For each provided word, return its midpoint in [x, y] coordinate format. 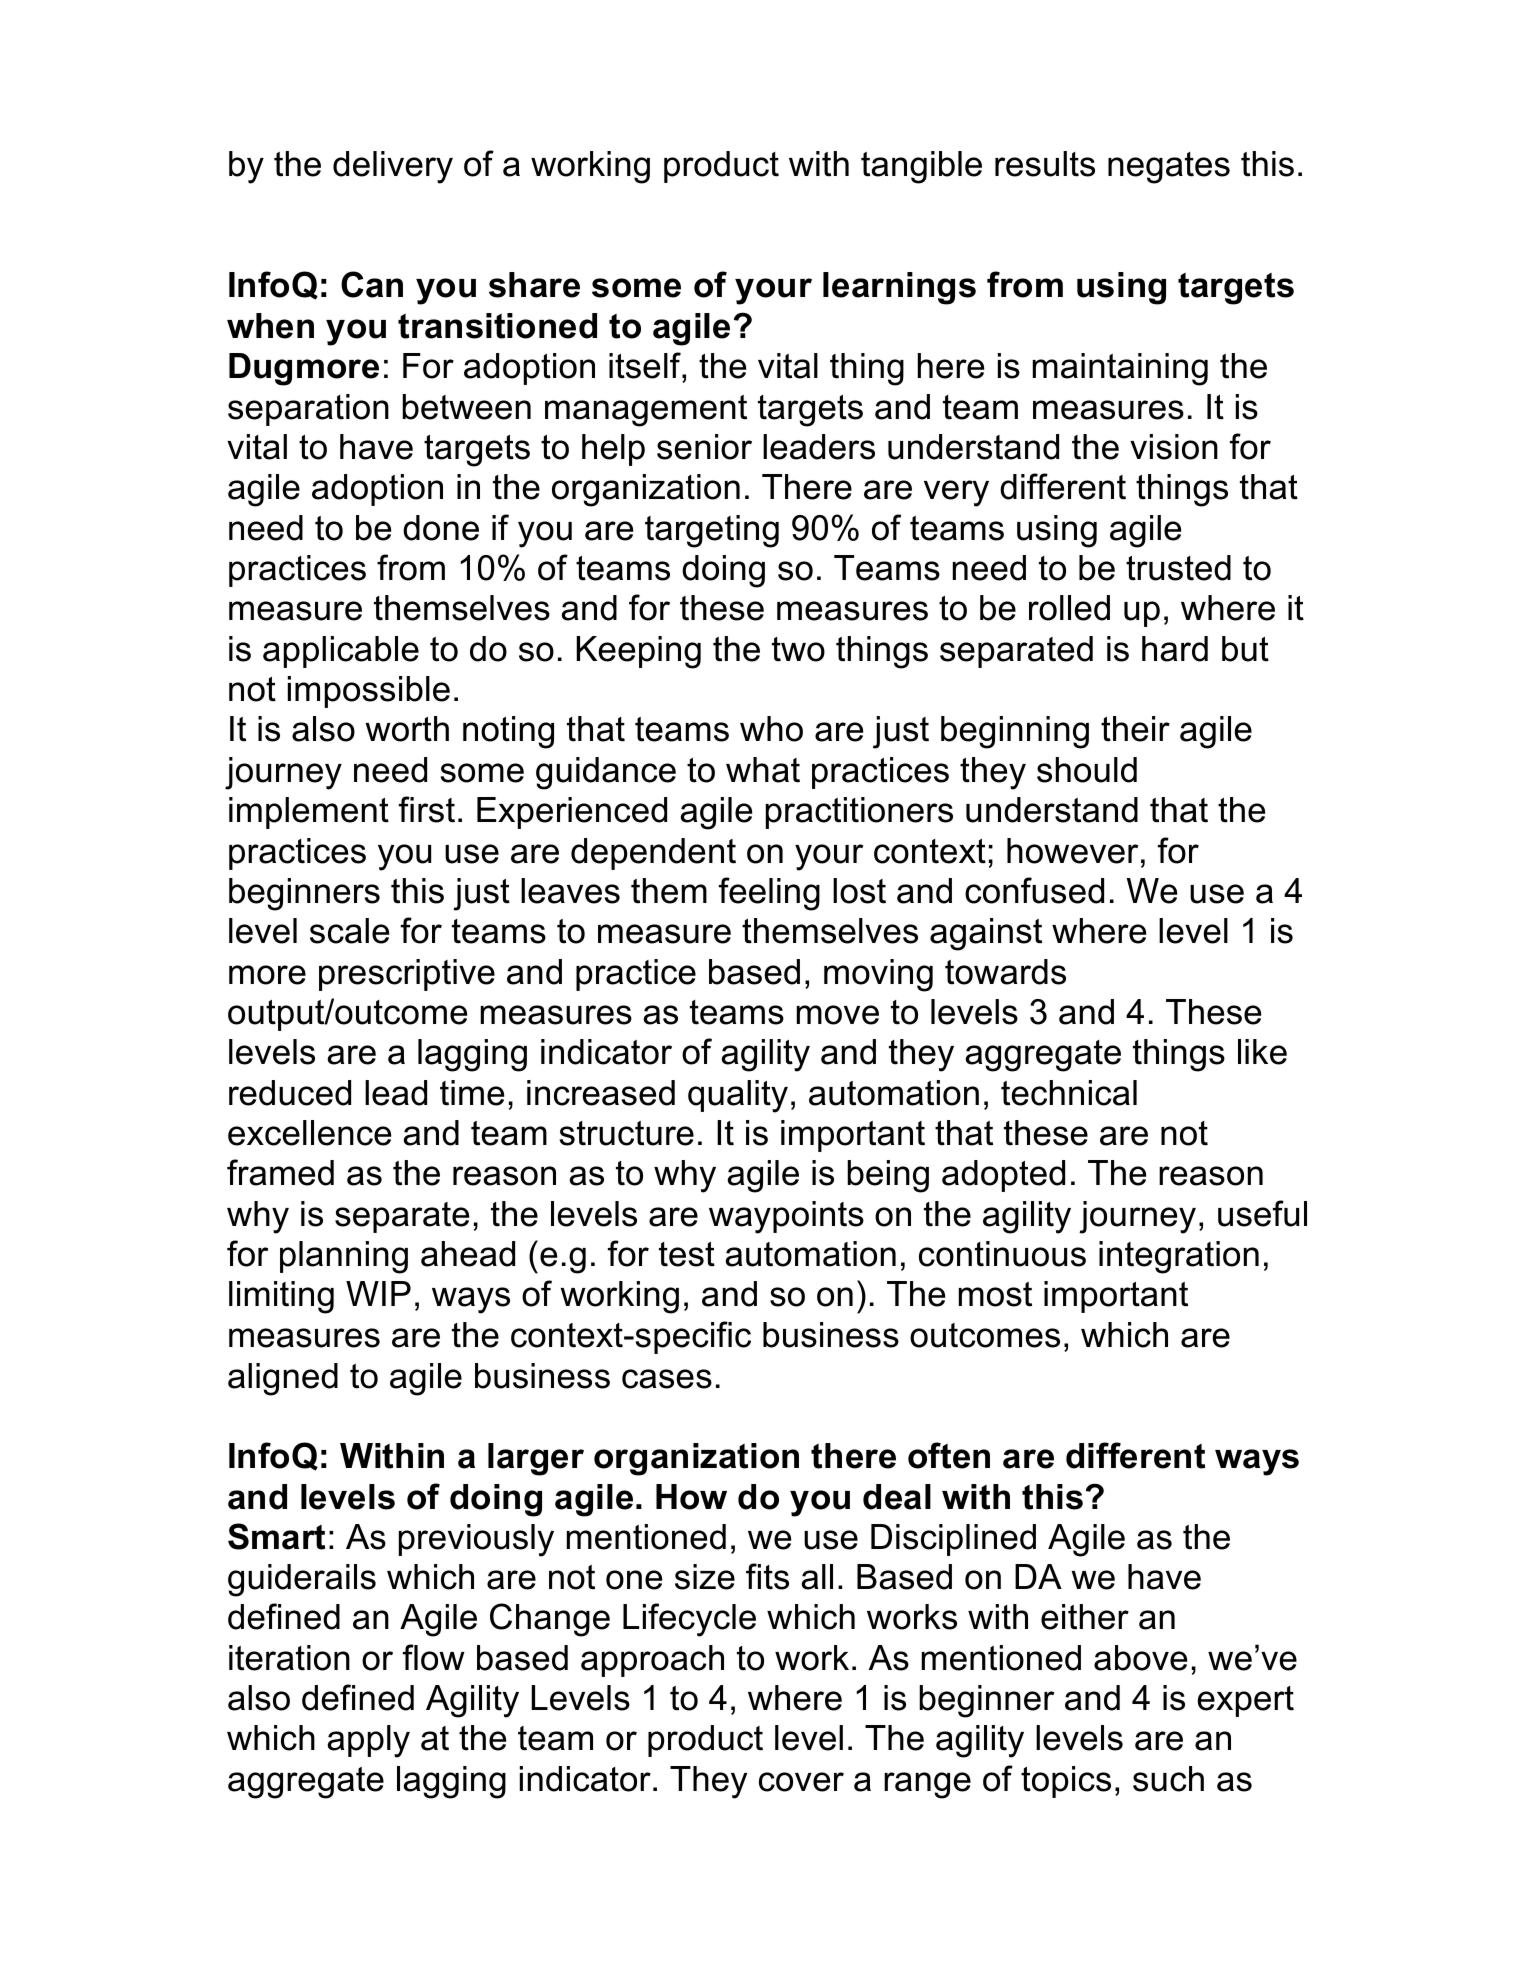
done [441, 528]
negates [1169, 168]
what [763, 770]
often [949, 1455]
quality [738, 1096]
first [427, 809]
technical [1069, 1093]
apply [368, 1741]
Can [372, 284]
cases [667, 1379]
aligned [283, 1379]
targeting [712, 531]
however [1072, 851]
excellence [309, 1133]
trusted [1178, 568]
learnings [899, 288]
